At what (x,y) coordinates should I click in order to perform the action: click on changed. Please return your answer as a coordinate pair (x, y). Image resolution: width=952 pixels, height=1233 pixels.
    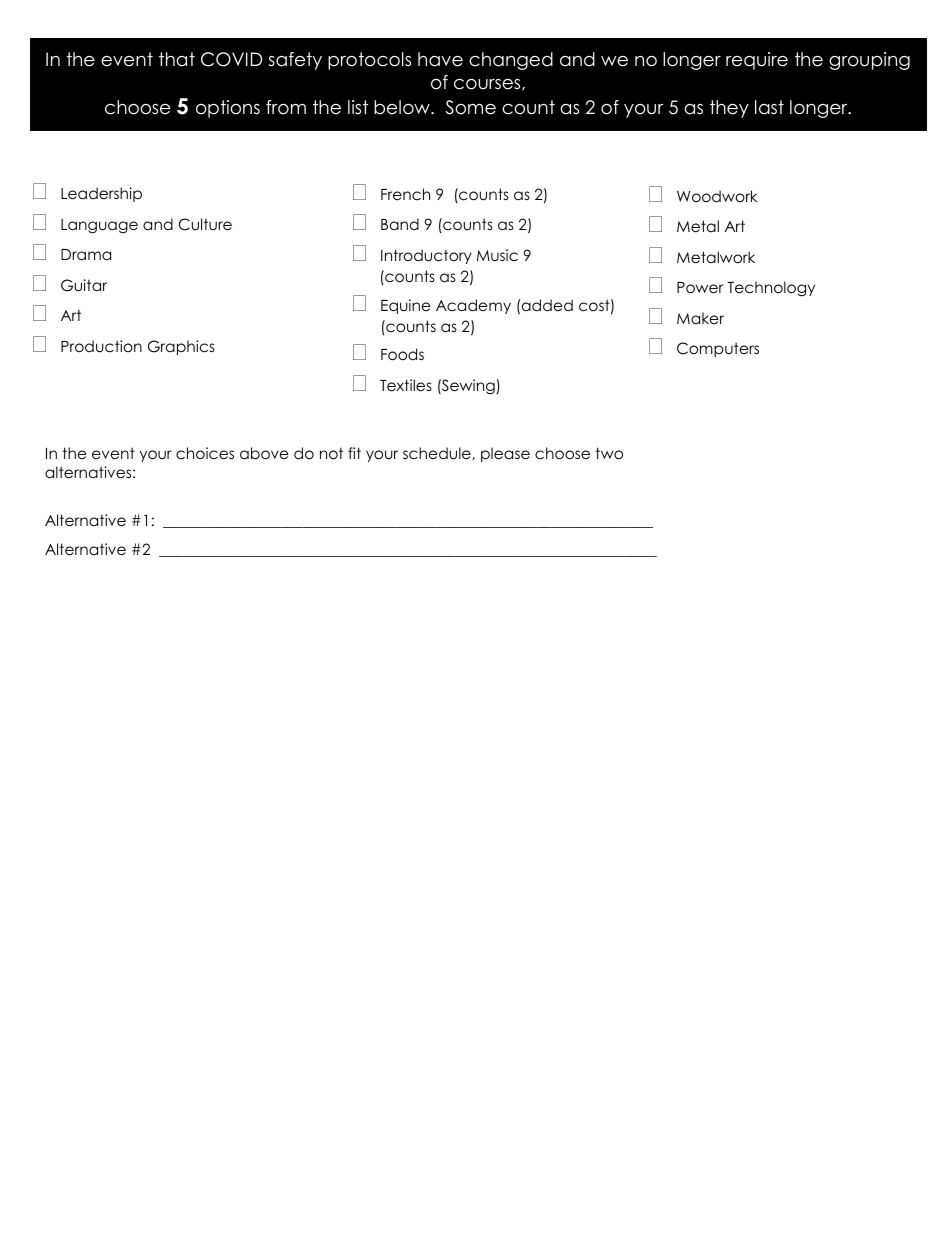
    Looking at the image, I should click on (511, 61).
